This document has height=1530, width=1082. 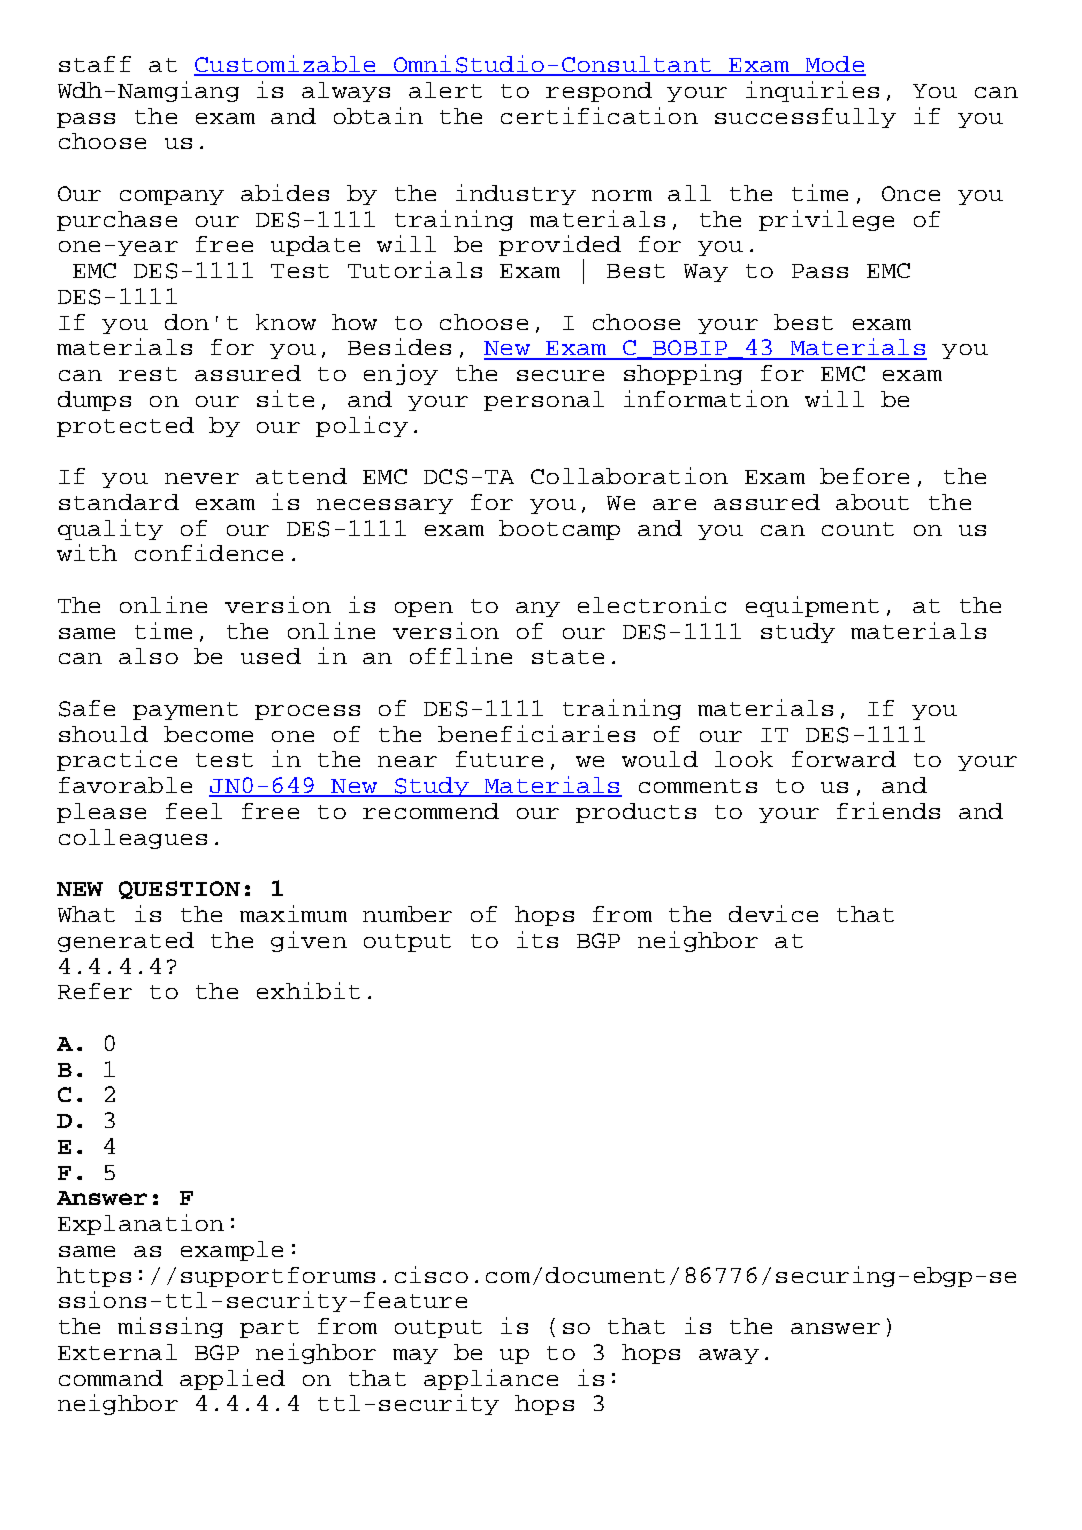 What do you see at coordinates (445, 90) in the document?
I see `alert` at bounding box center [445, 90].
